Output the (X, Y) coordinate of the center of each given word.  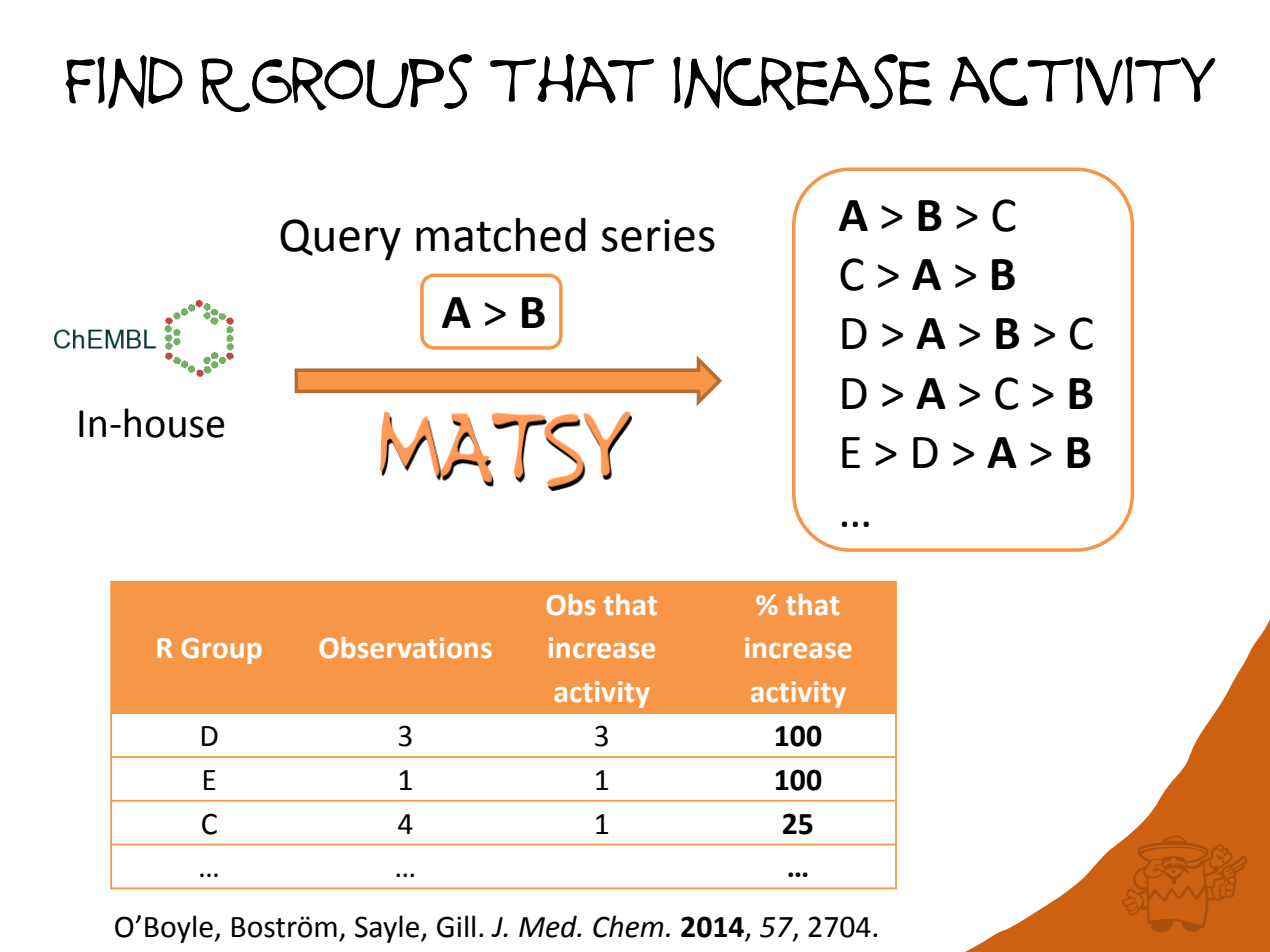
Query (340, 240)
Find (124, 82)
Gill (456, 926)
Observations (406, 648)
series (658, 235)
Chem (628, 926)
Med (549, 926)
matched (501, 235)
